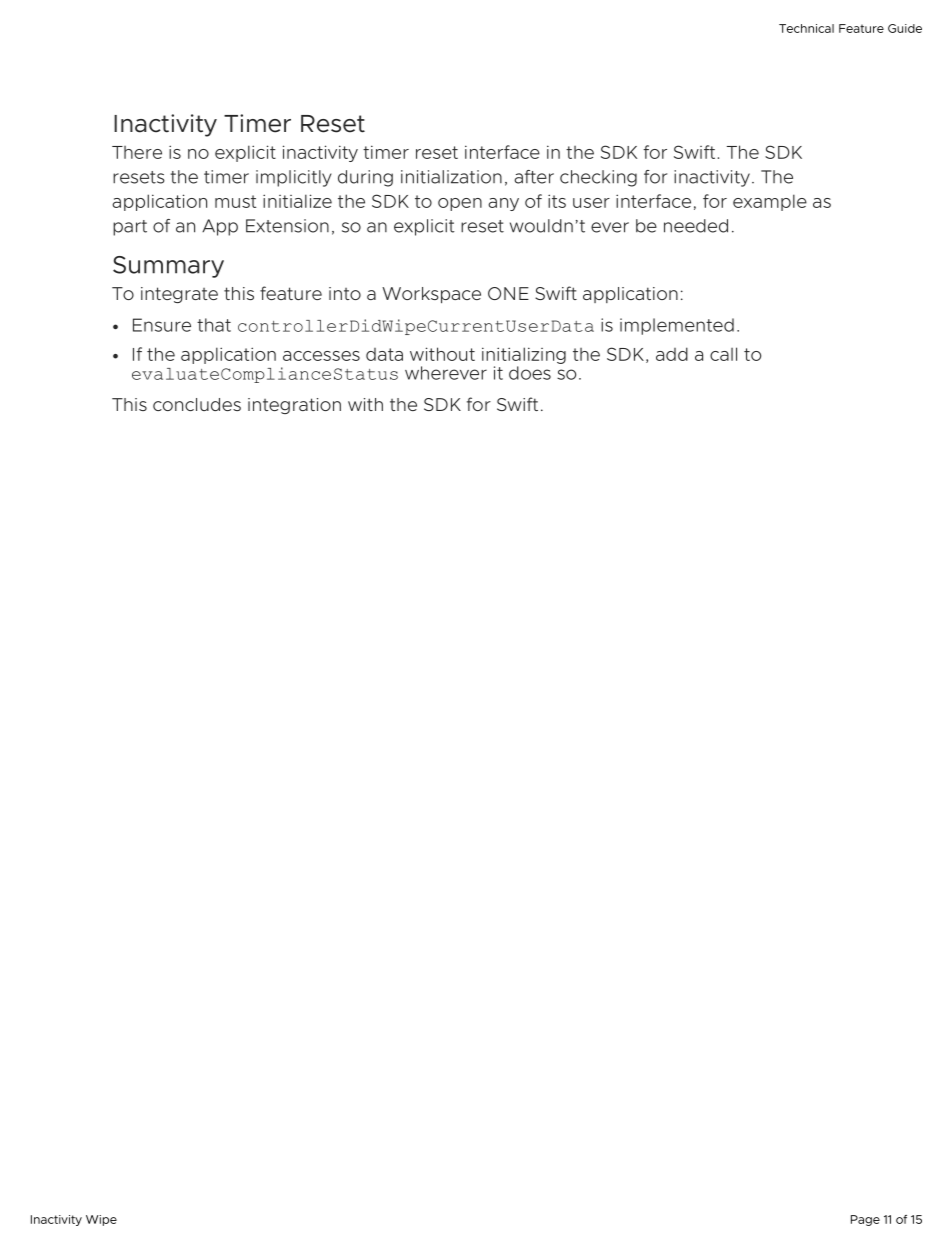 The width and height of the screenshot is (952, 1233). Describe the element at coordinates (677, 326) in the screenshot. I see `implemented` at that location.
